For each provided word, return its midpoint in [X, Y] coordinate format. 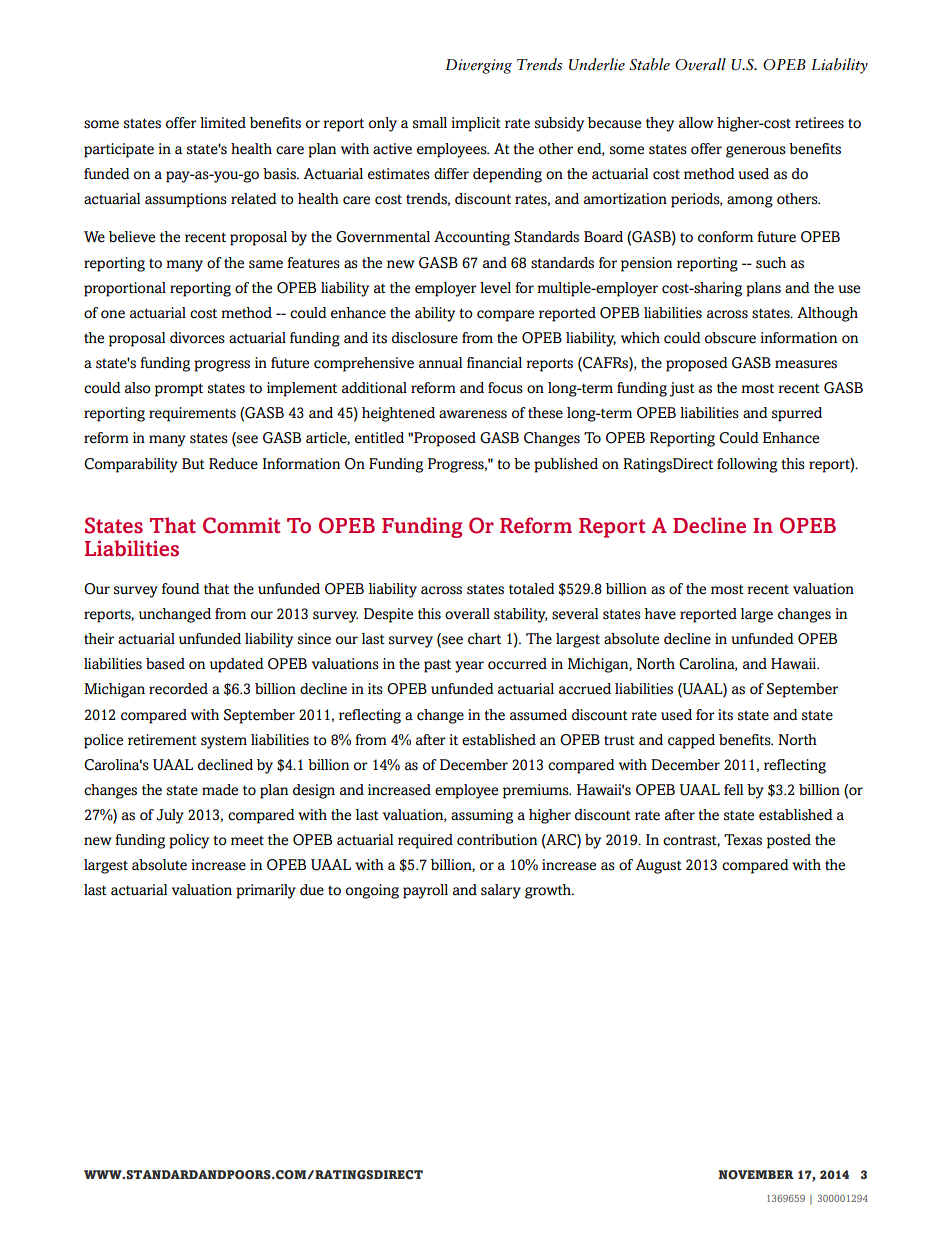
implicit [476, 124]
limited [223, 123]
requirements [192, 414]
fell [733, 790]
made [220, 789]
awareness [473, 414]
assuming [482, 816]
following [747, 465]
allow [696, 123]
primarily [266, 891]
